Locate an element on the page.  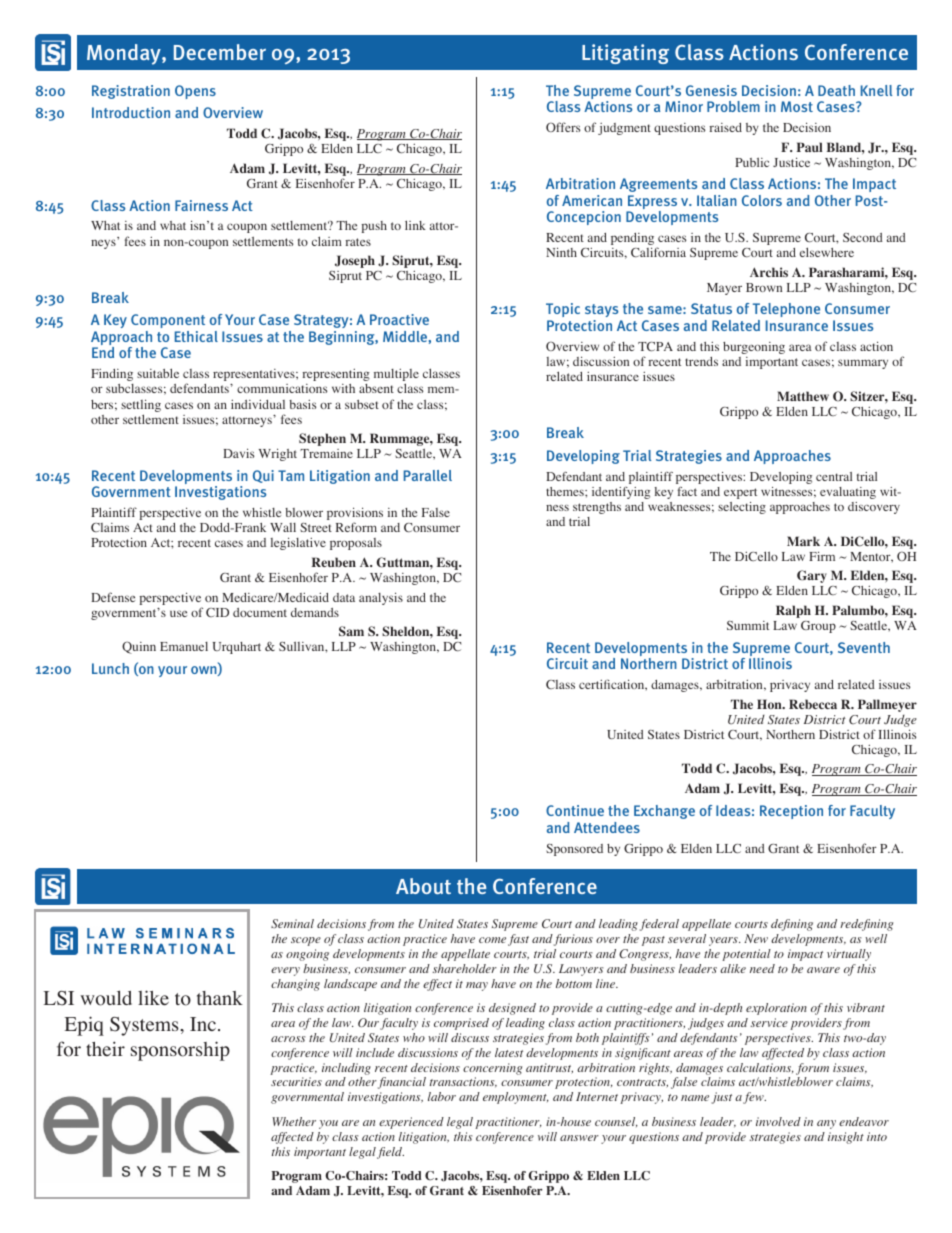
Defense is located at coordinates (113, 597).
